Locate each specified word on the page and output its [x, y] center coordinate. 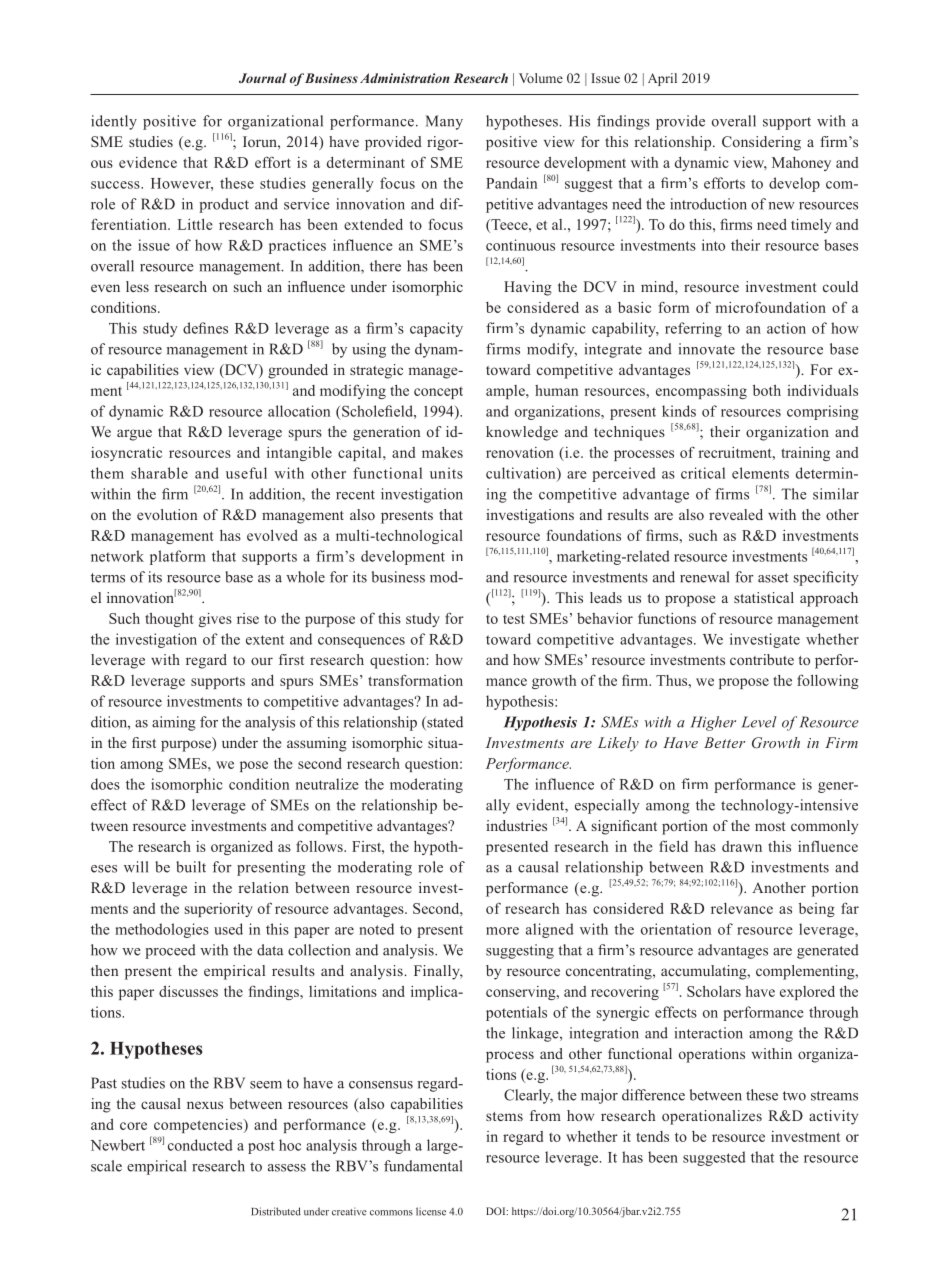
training [805, 454]
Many [444, 122]
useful [246, 473]
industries [516, 825]
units [446, 473]
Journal [263, 78]
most [770, 826]
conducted [200, 1145]
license [431, 1211]
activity [833, 1117]
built [191, 867]
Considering [761, 143]
